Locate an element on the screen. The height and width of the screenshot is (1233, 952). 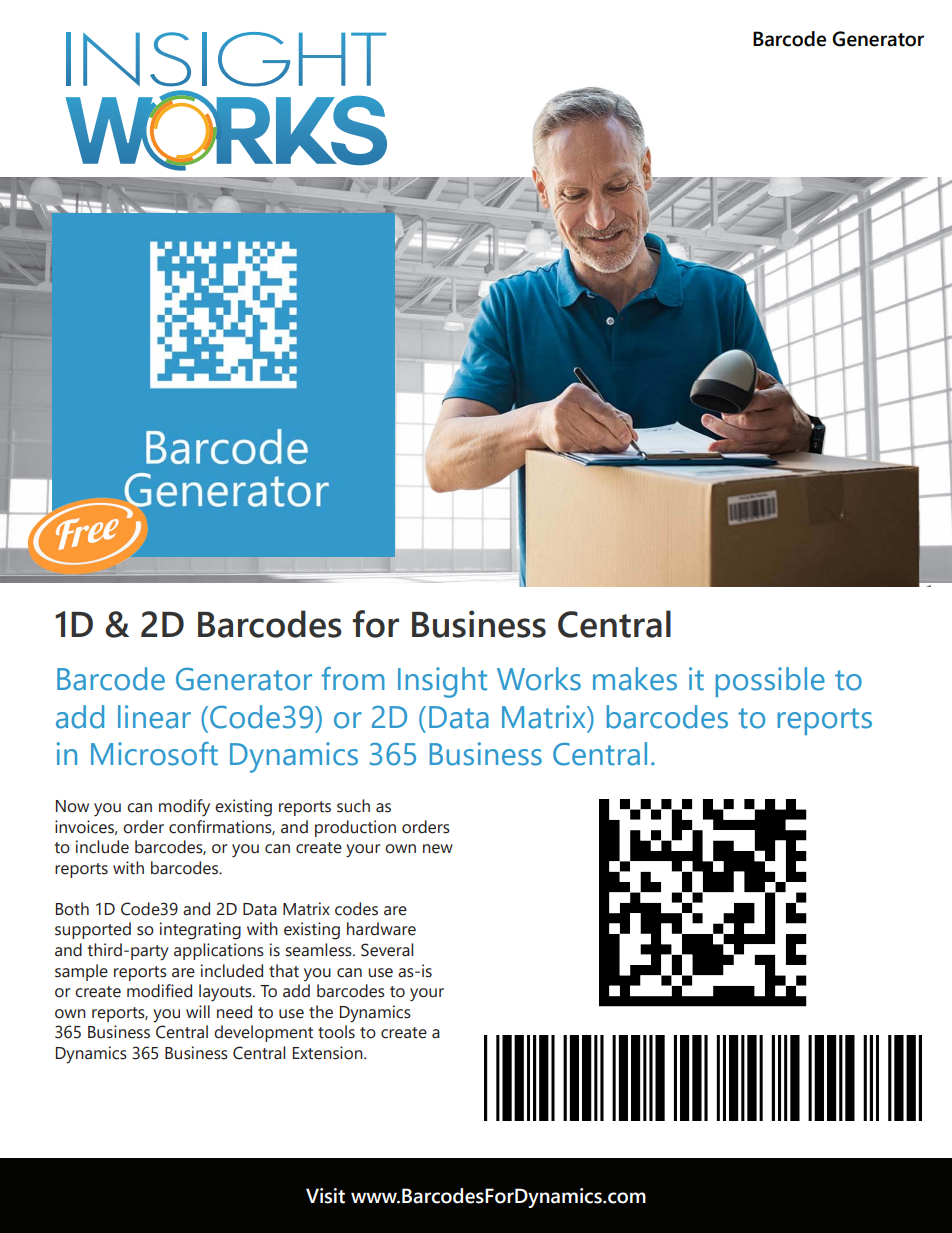
Several is located at coordinates (387, 950).
